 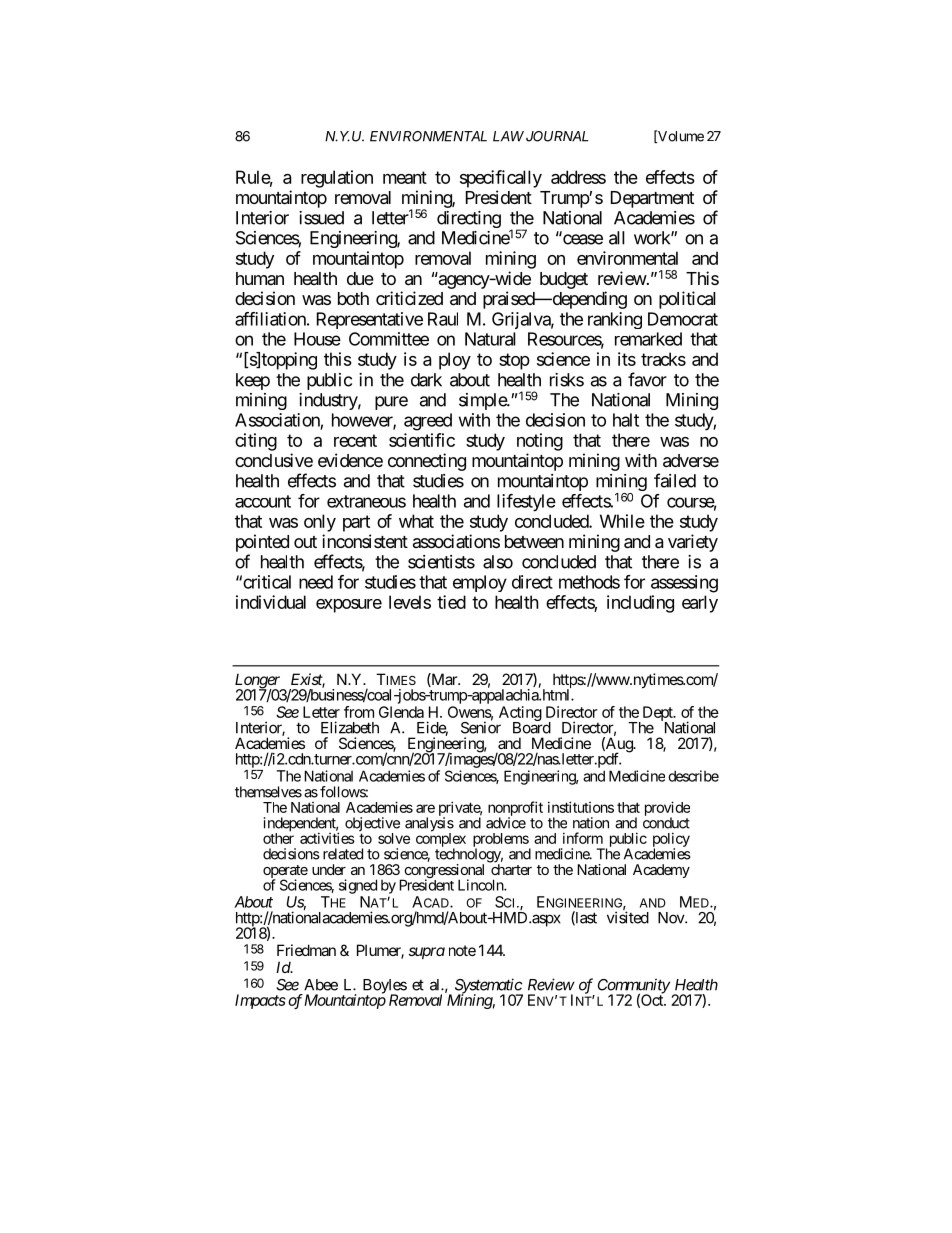 I want to click on nonprofit, so click(x=515, y=809).
